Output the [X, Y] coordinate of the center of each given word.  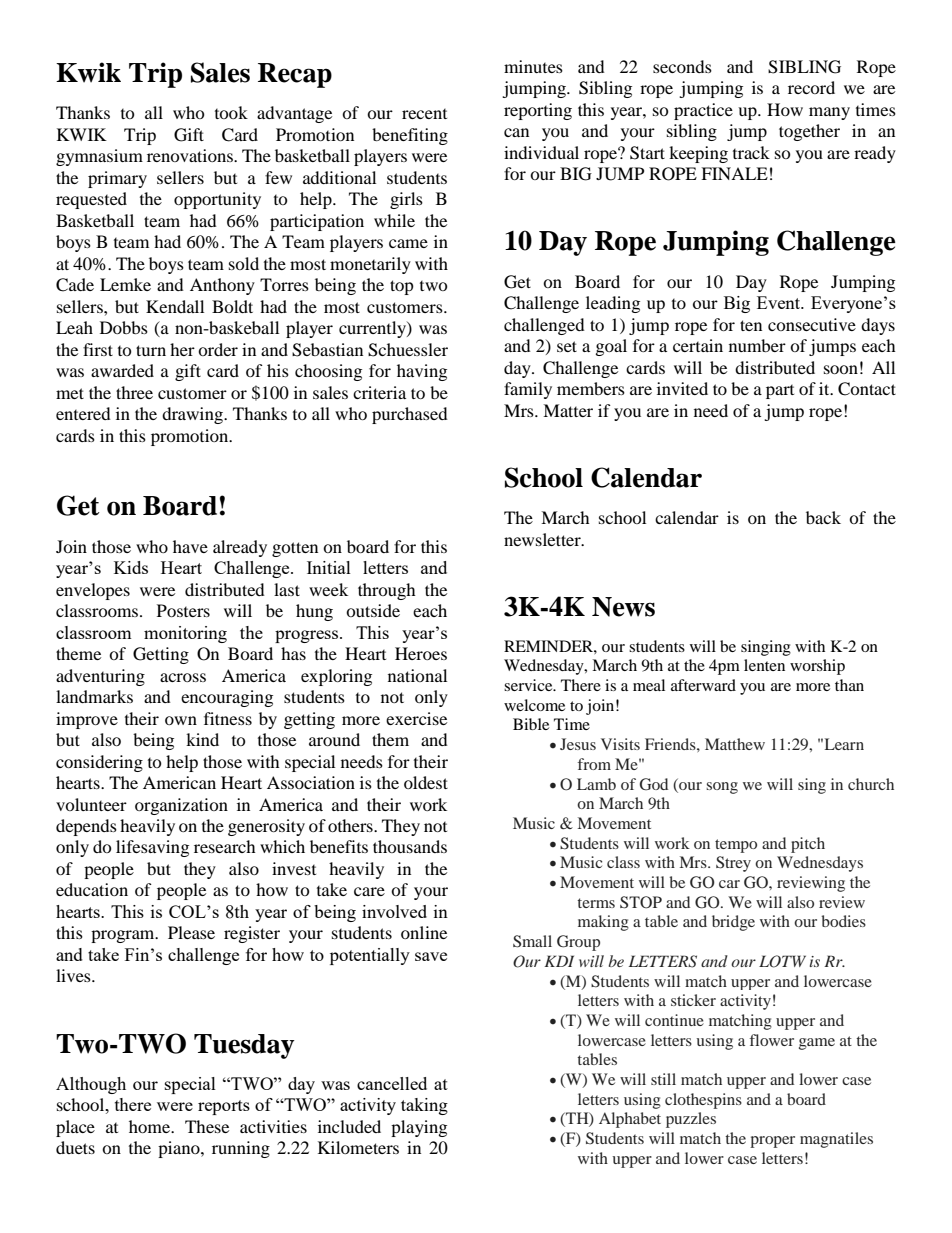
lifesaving [152, 848]
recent [424, 114]
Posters [183, 610]
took [231, 112]
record [811, 87]
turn [151, 350]
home [151, 1126]
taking [424, 1106]
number [757, 345]
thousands [410, 846]
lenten [764, 665]
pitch [808, 845]
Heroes [421, 653]
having [422, 372]
